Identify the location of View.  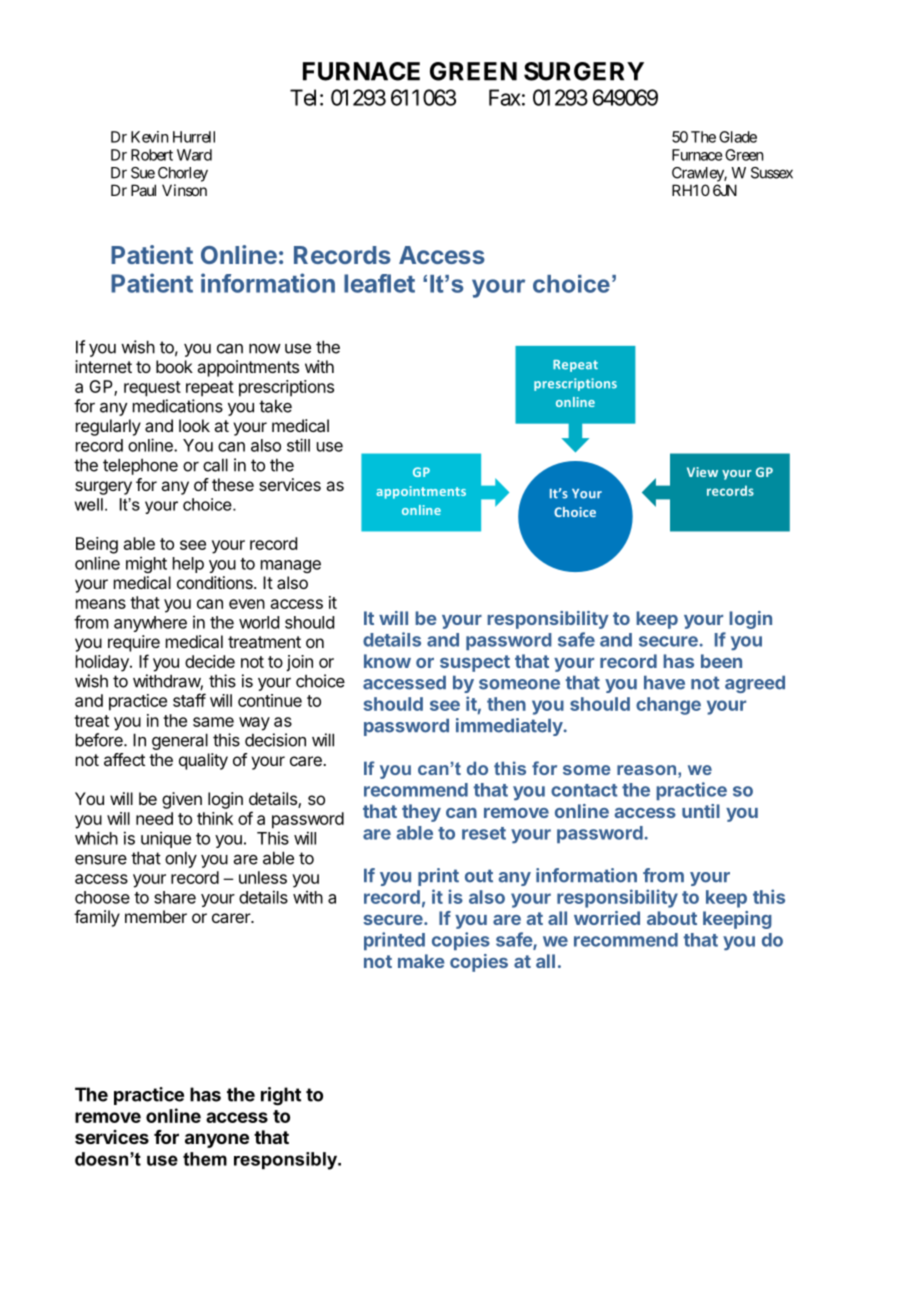
(702, 472).
